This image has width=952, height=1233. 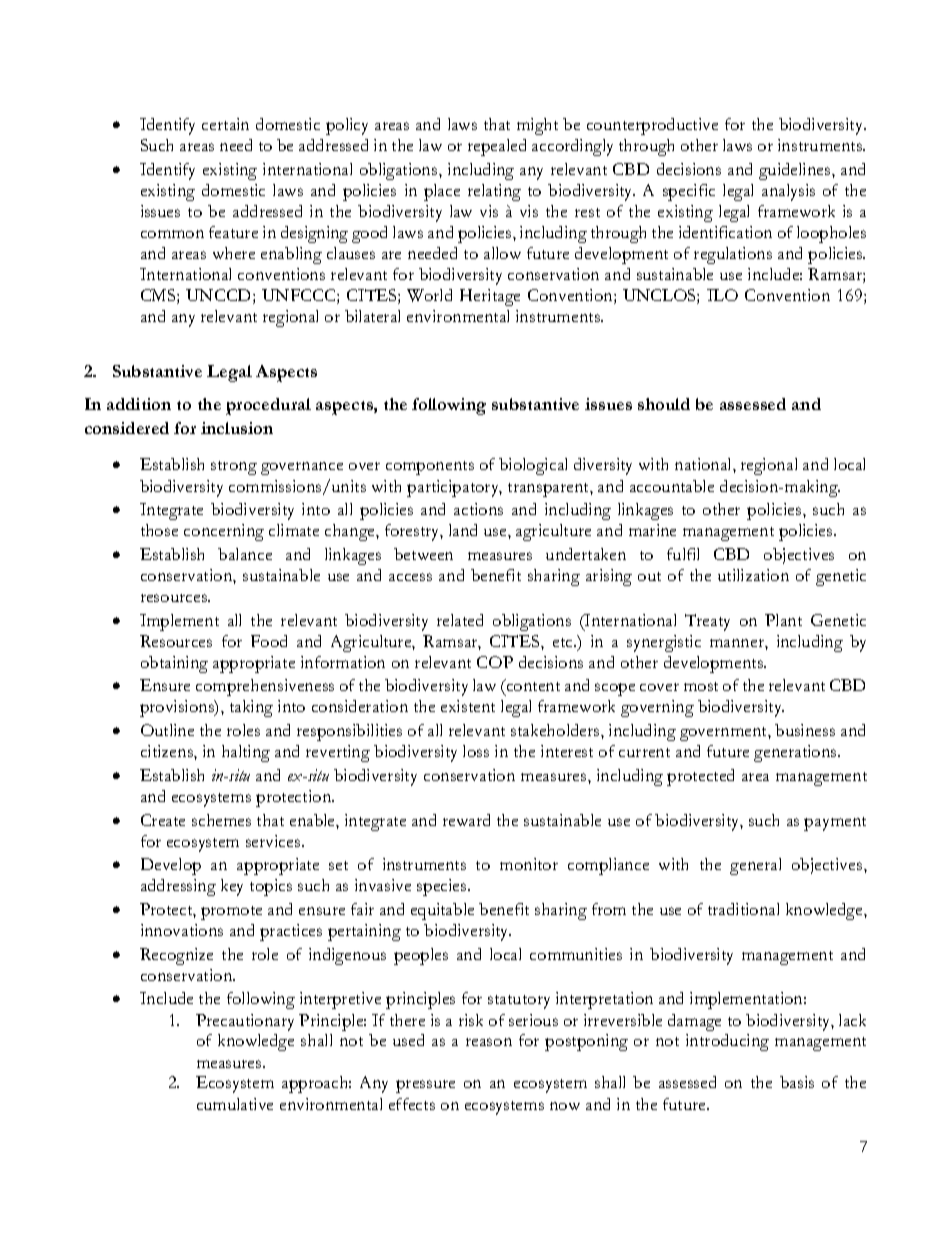 I want to click on reason, so click(x=489, y=1042).
